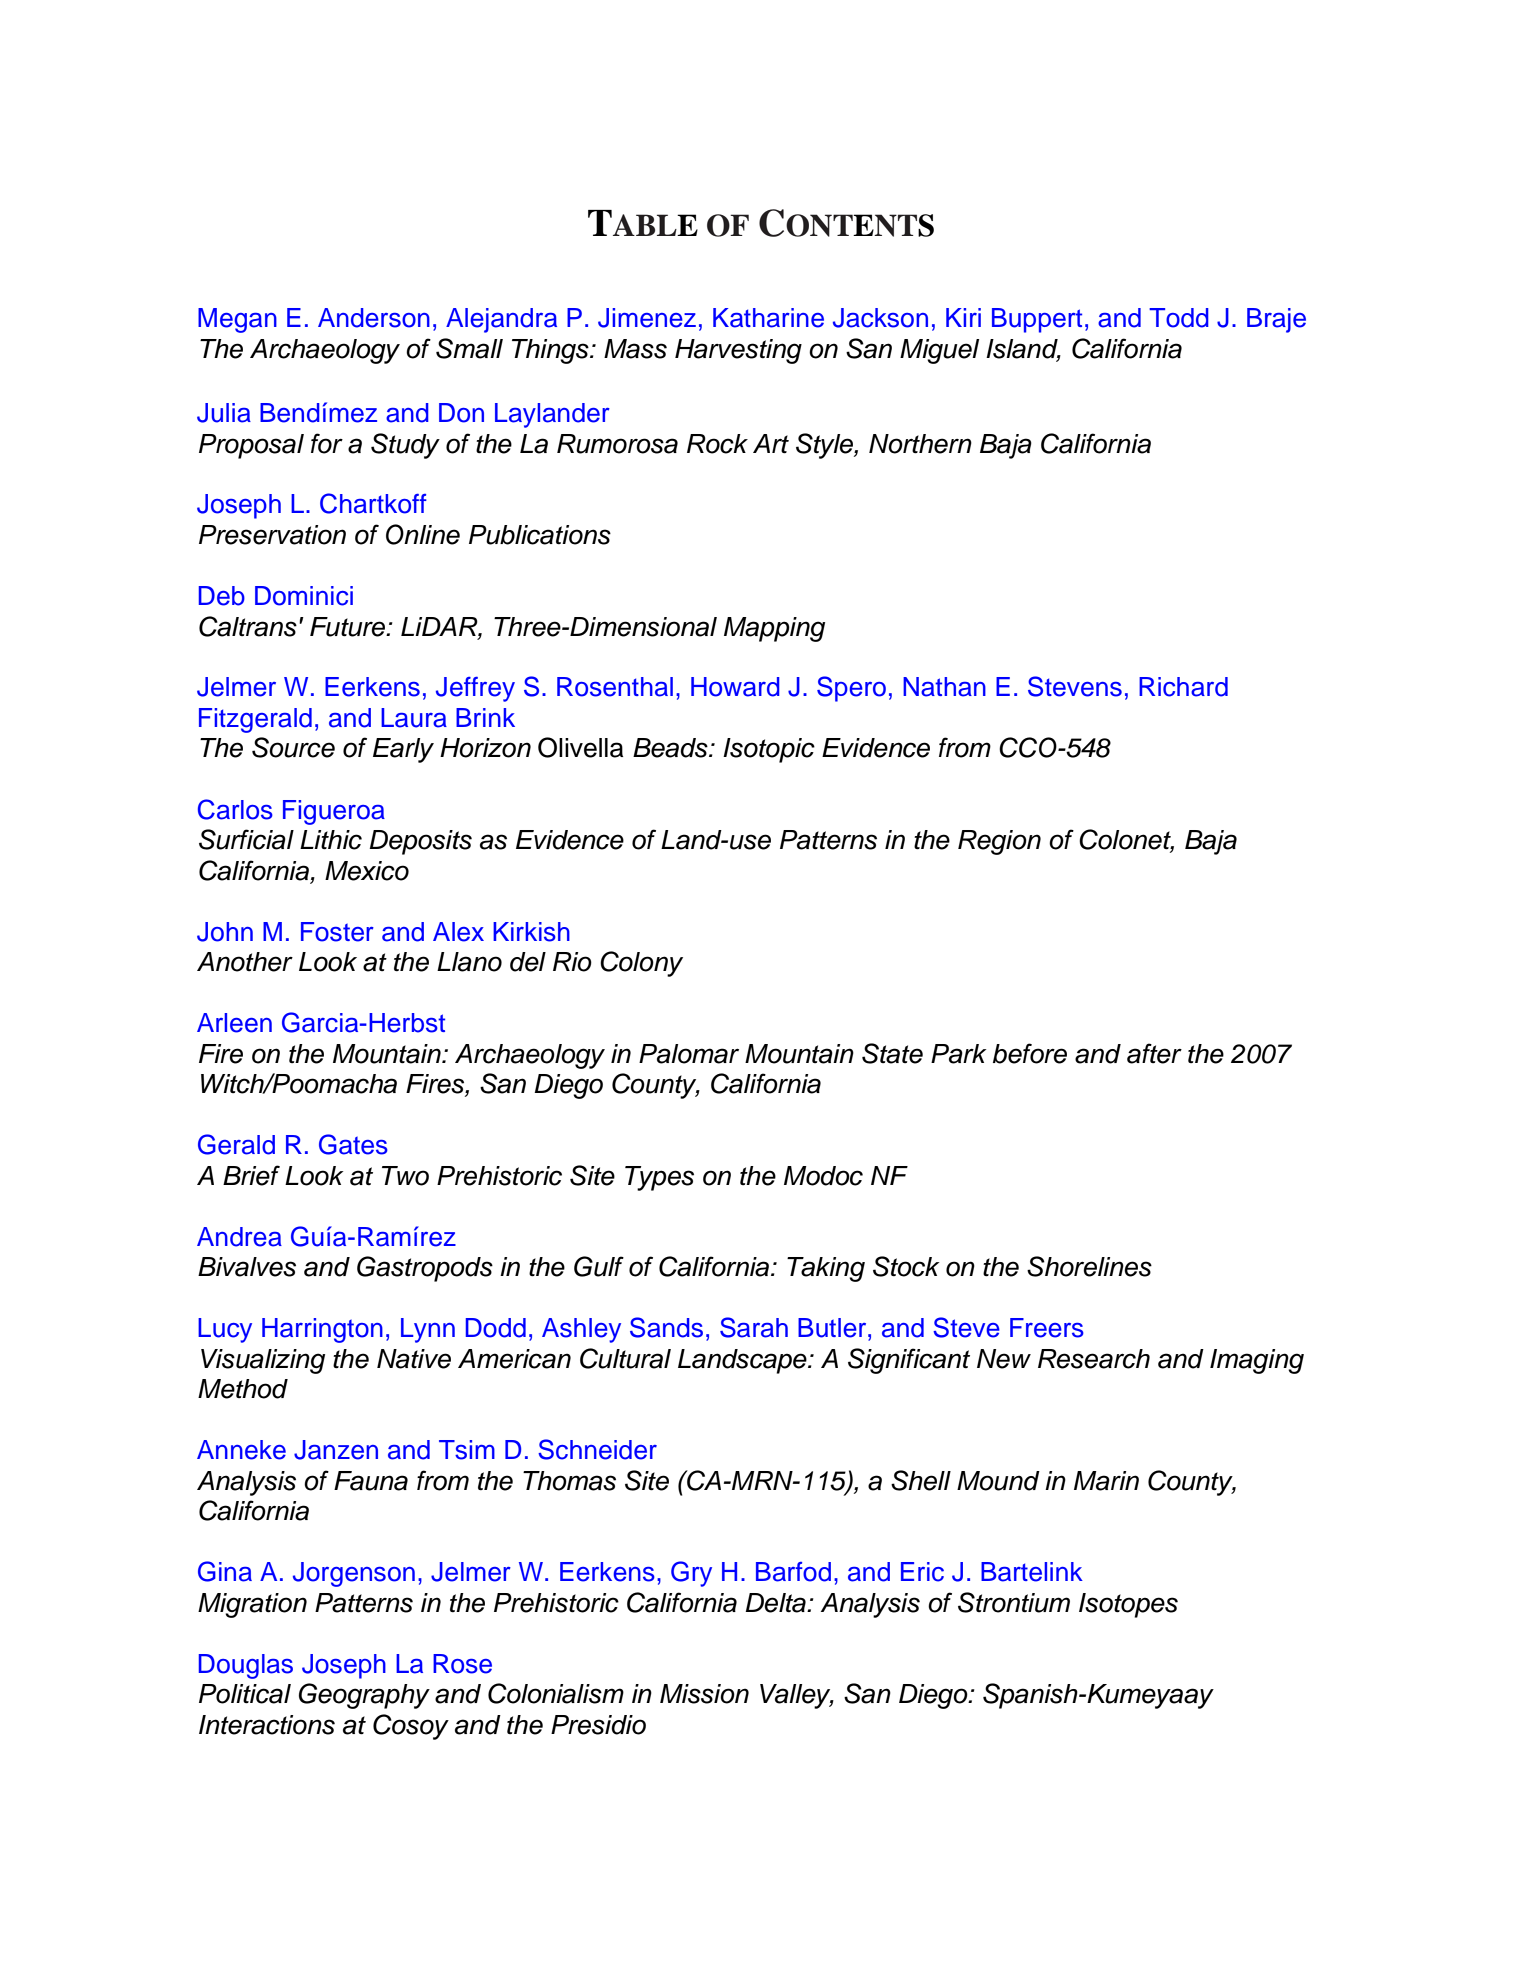 This page has height=1971, width=1523. What do you see at coordinates (641, 964) in the page?
I see `Colony` at bounding box center [641, 964].
